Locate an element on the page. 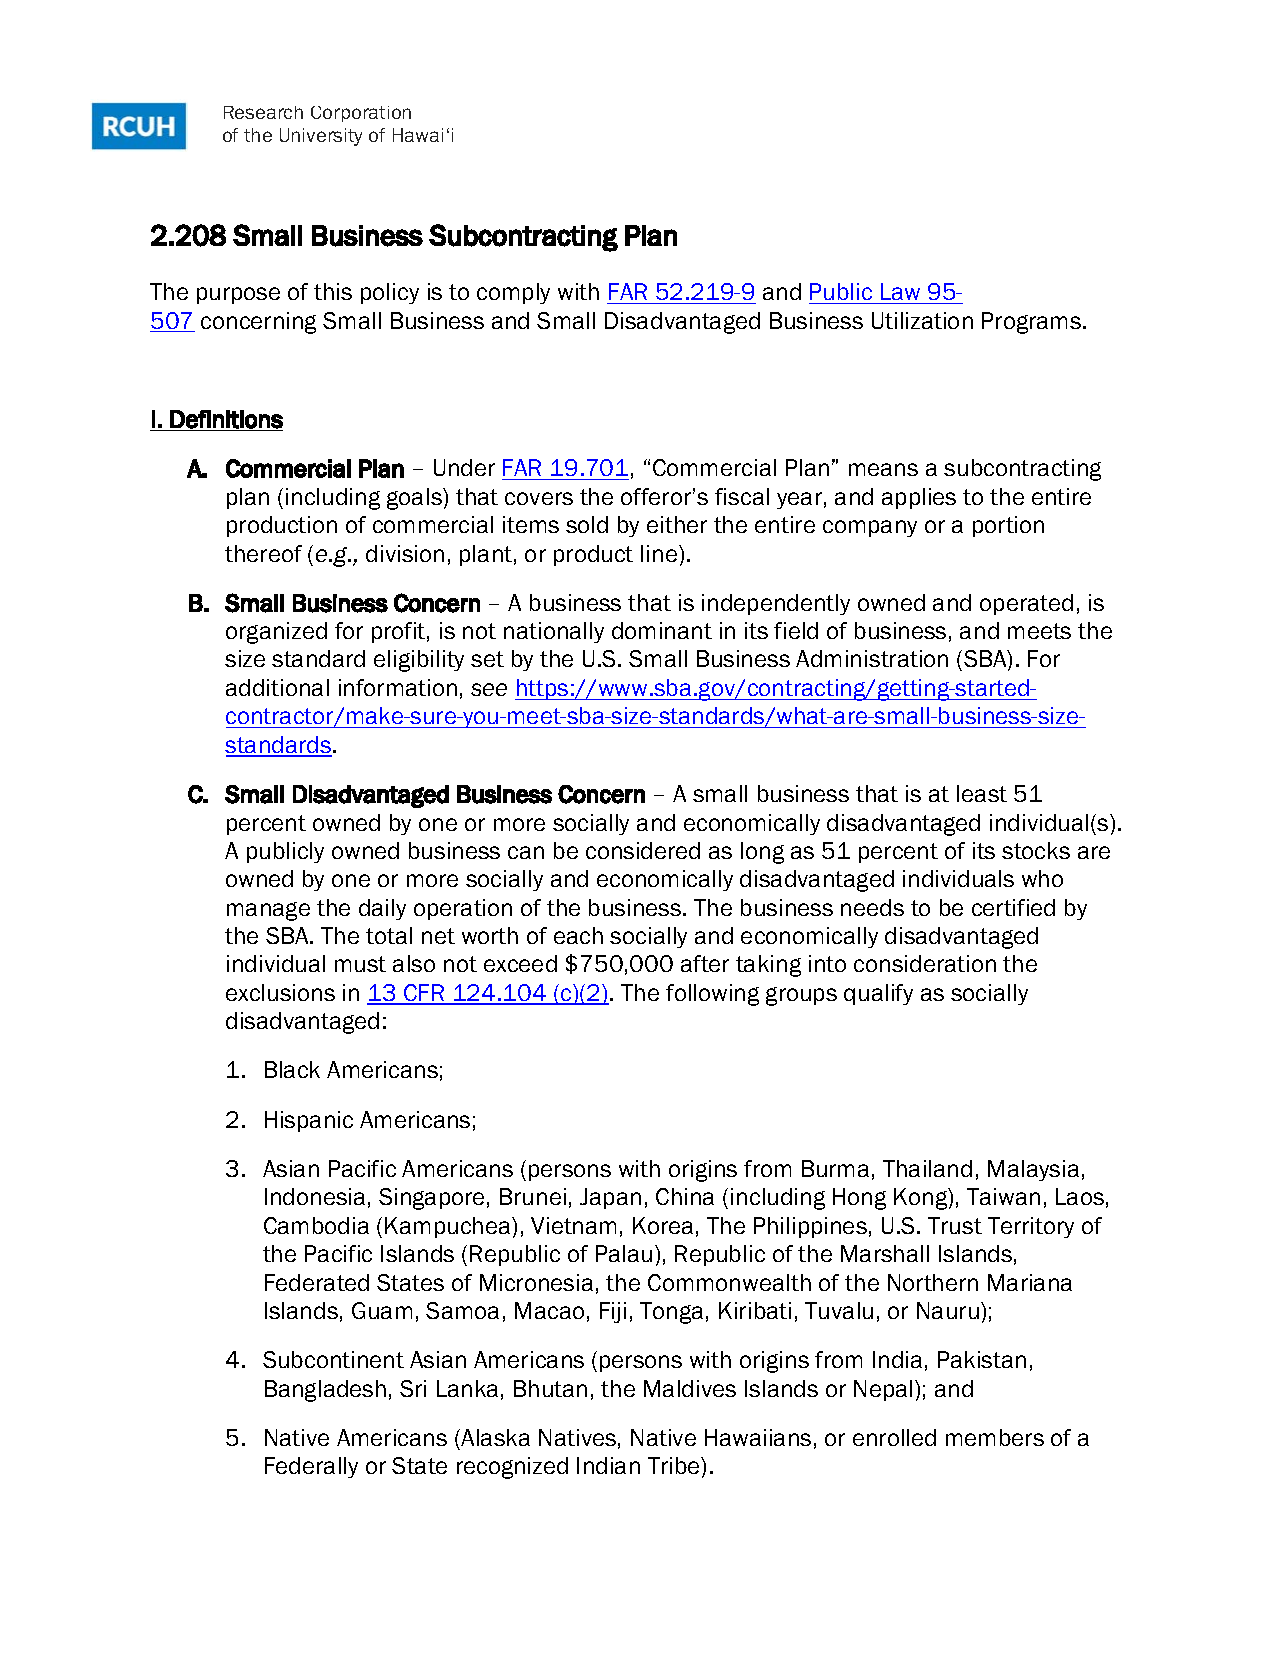  covers is located at coordinates (539, 498).
